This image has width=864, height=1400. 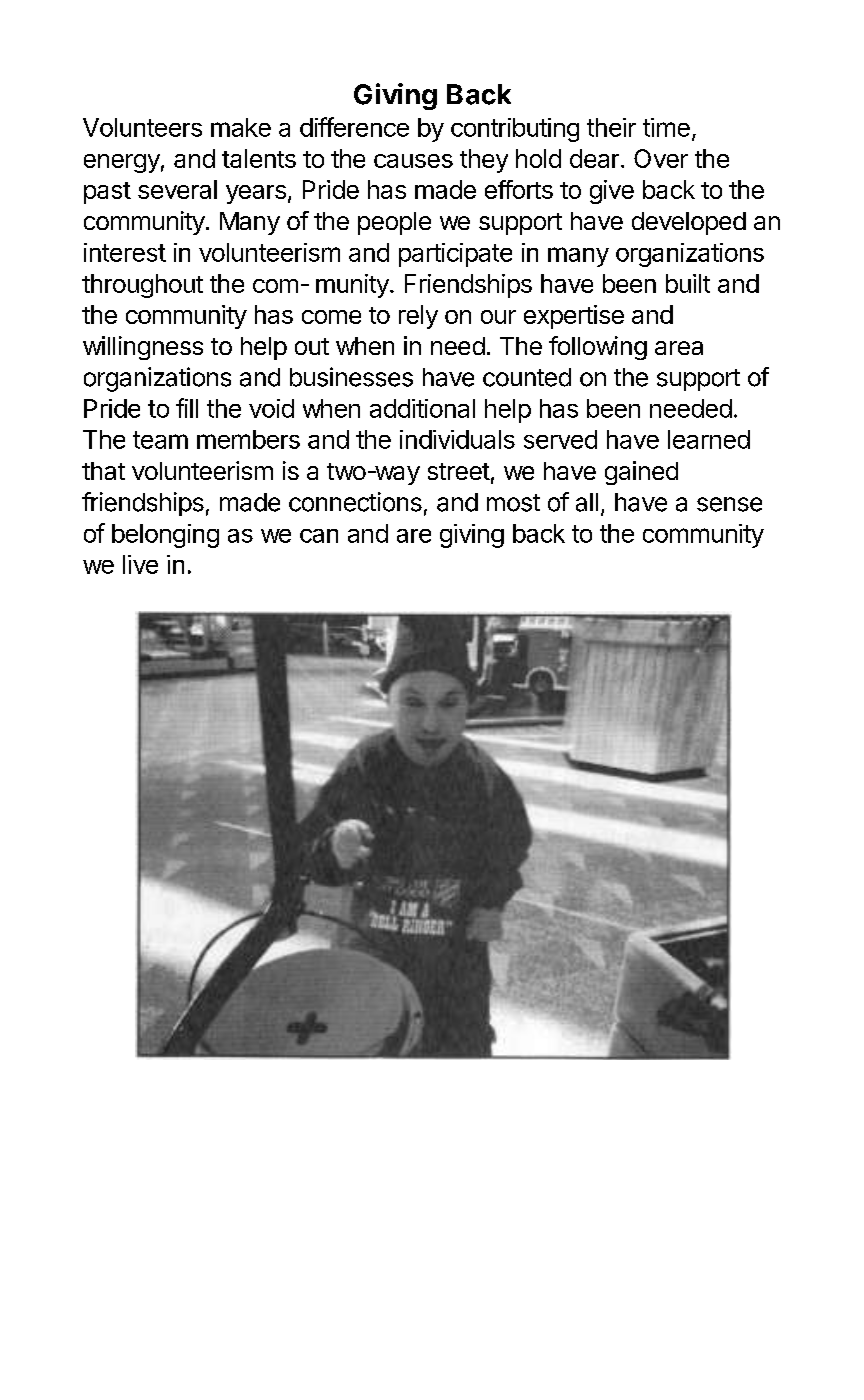 I want to click on rely, so click(x=418, y=317).
